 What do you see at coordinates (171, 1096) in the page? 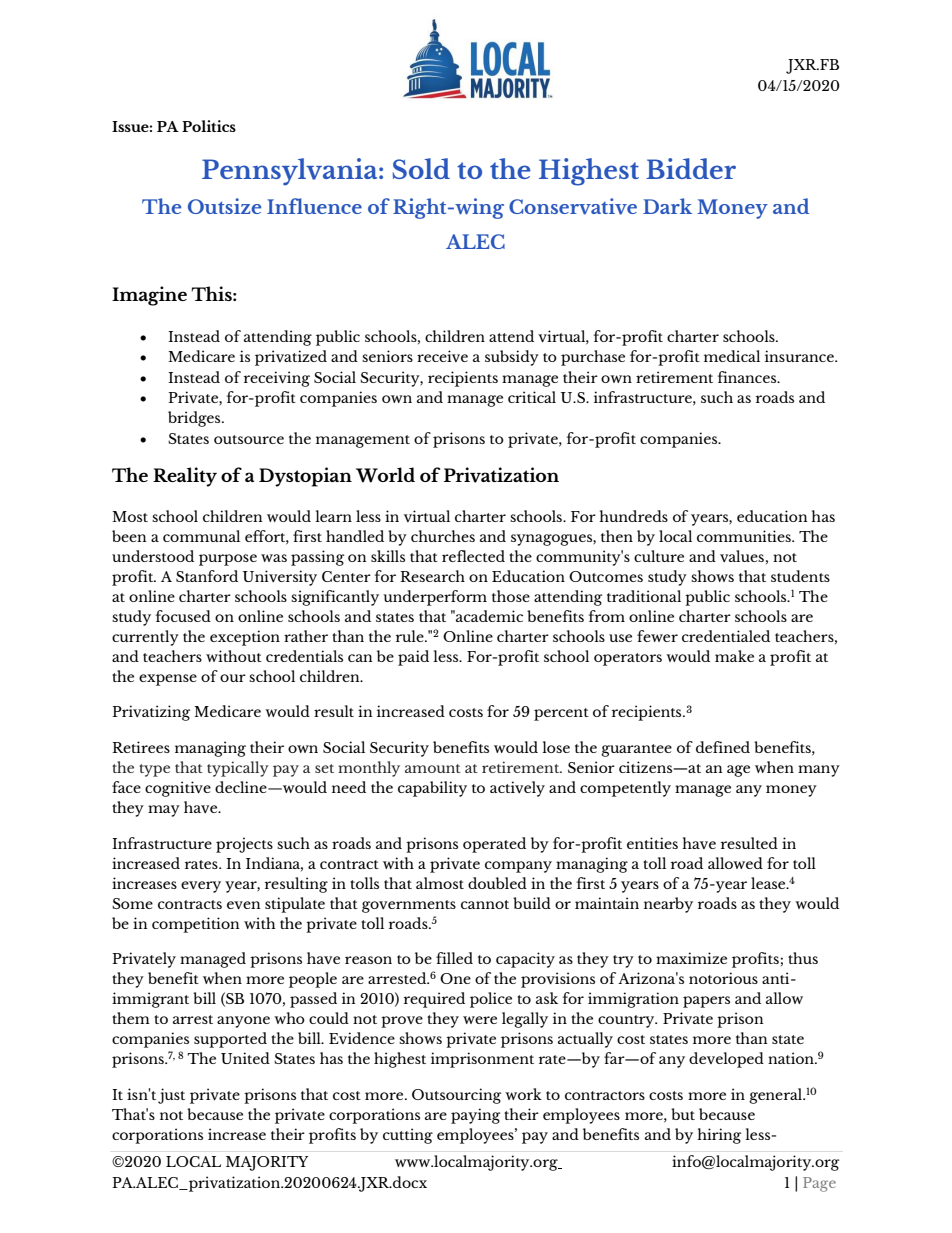
I see `just` at bounding box center [171, 1096].
